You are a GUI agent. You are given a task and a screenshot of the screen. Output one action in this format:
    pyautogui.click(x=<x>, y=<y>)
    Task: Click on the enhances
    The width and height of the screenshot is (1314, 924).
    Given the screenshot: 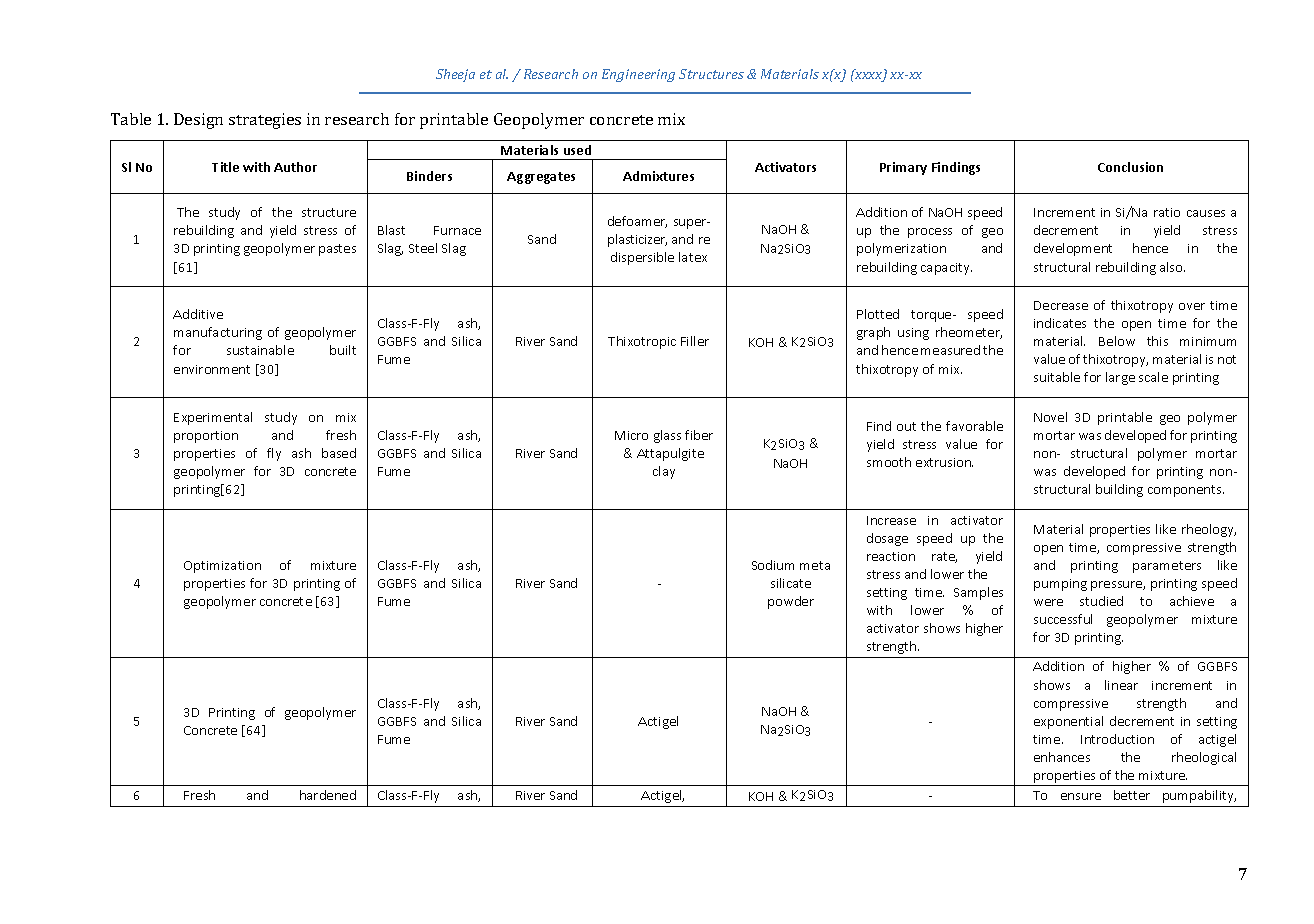 What is the action you would take?
    pyautogui.click(x=1062, y=757)
